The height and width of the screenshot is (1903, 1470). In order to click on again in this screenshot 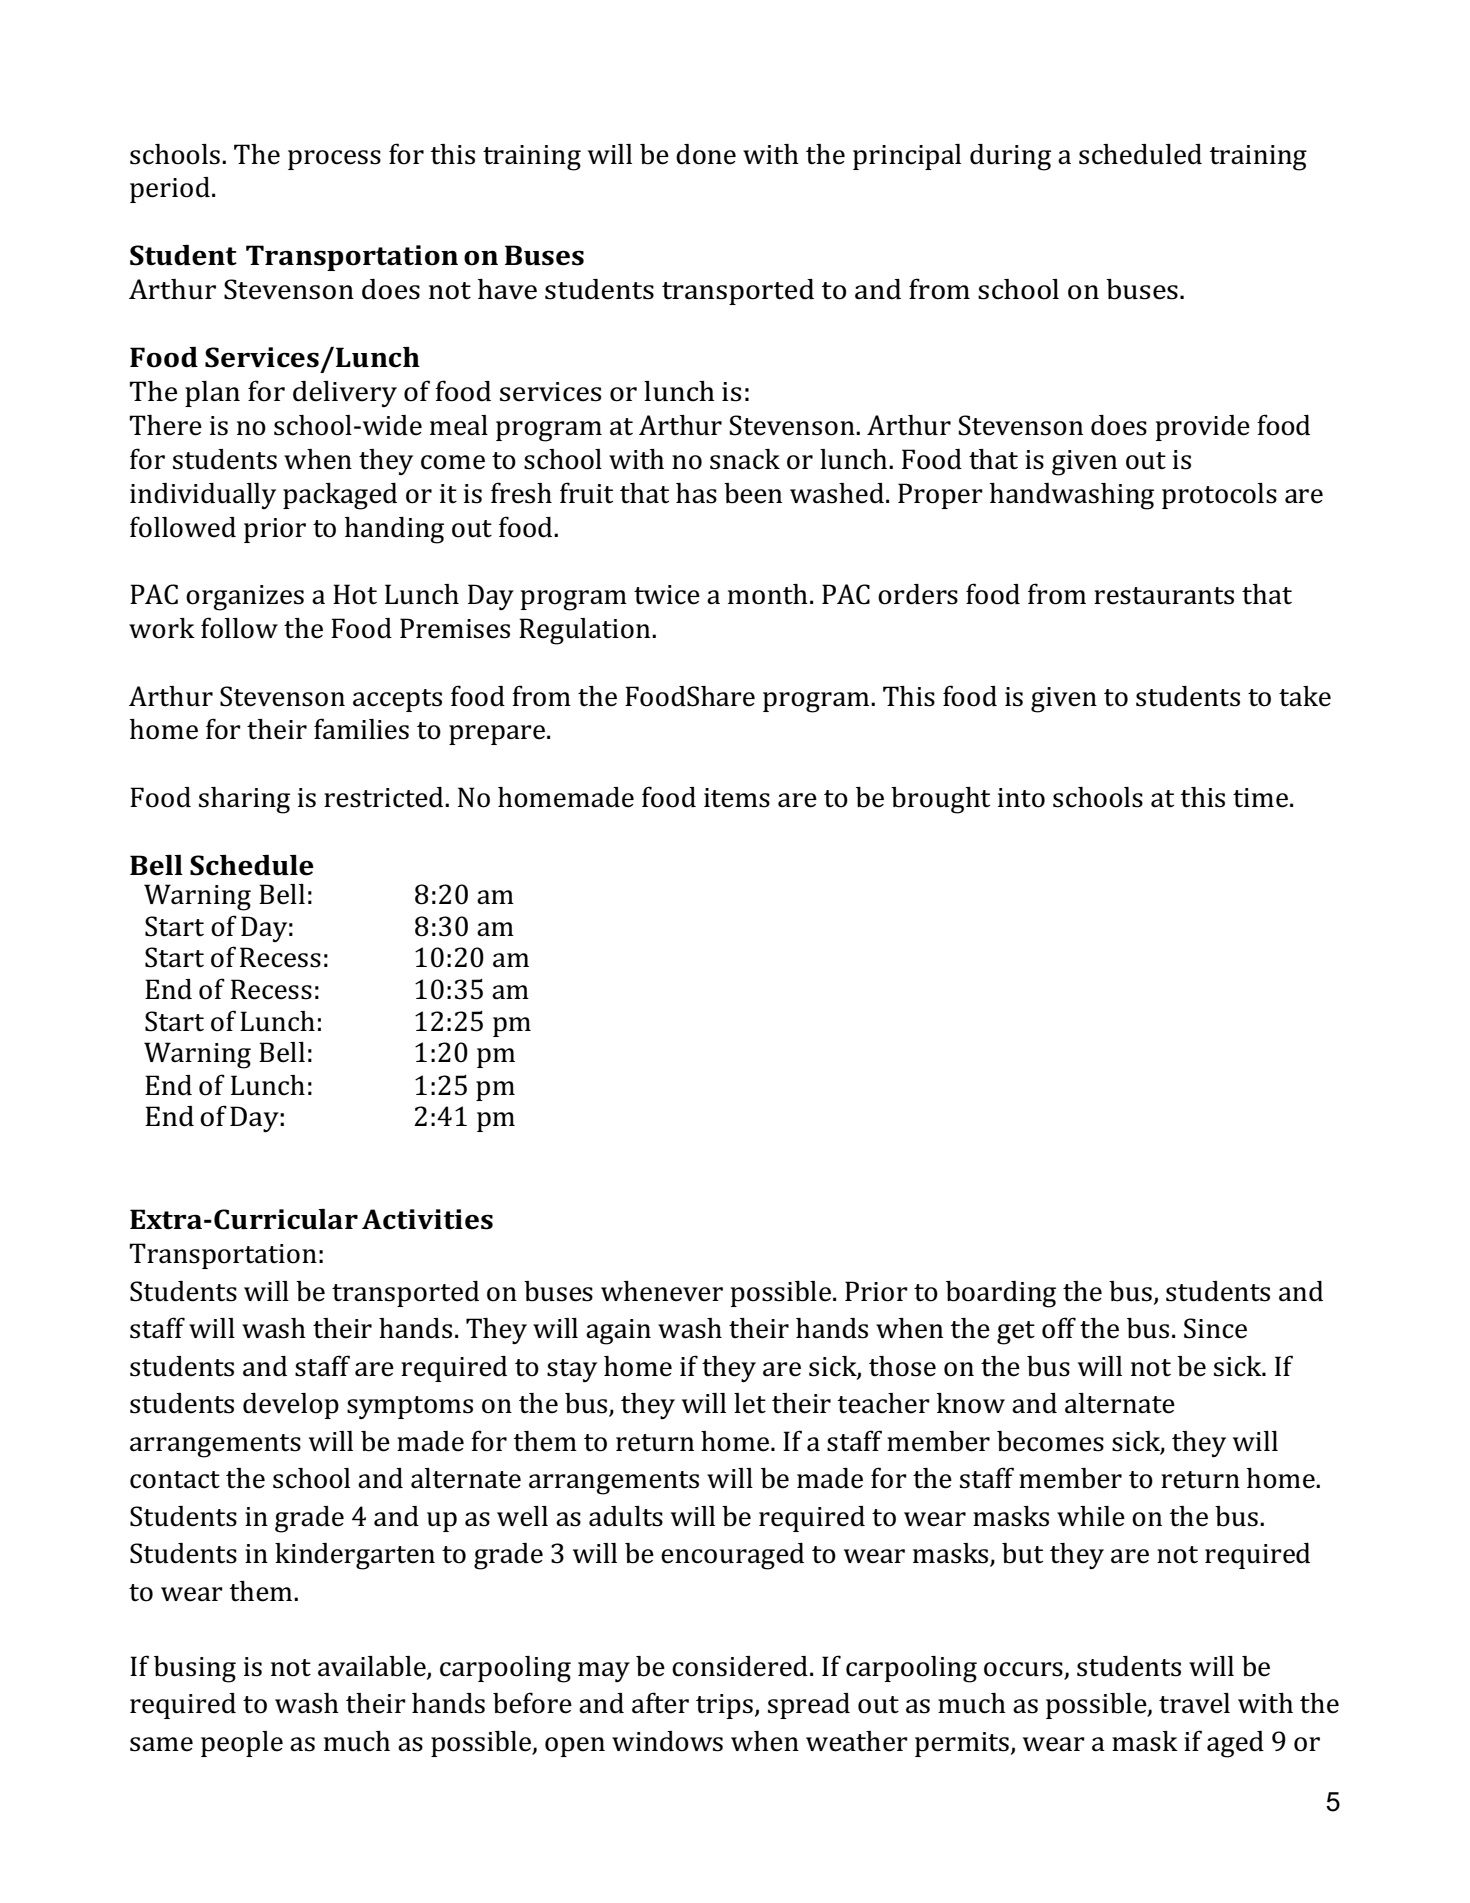, I will do `click(618, 1332)`.
